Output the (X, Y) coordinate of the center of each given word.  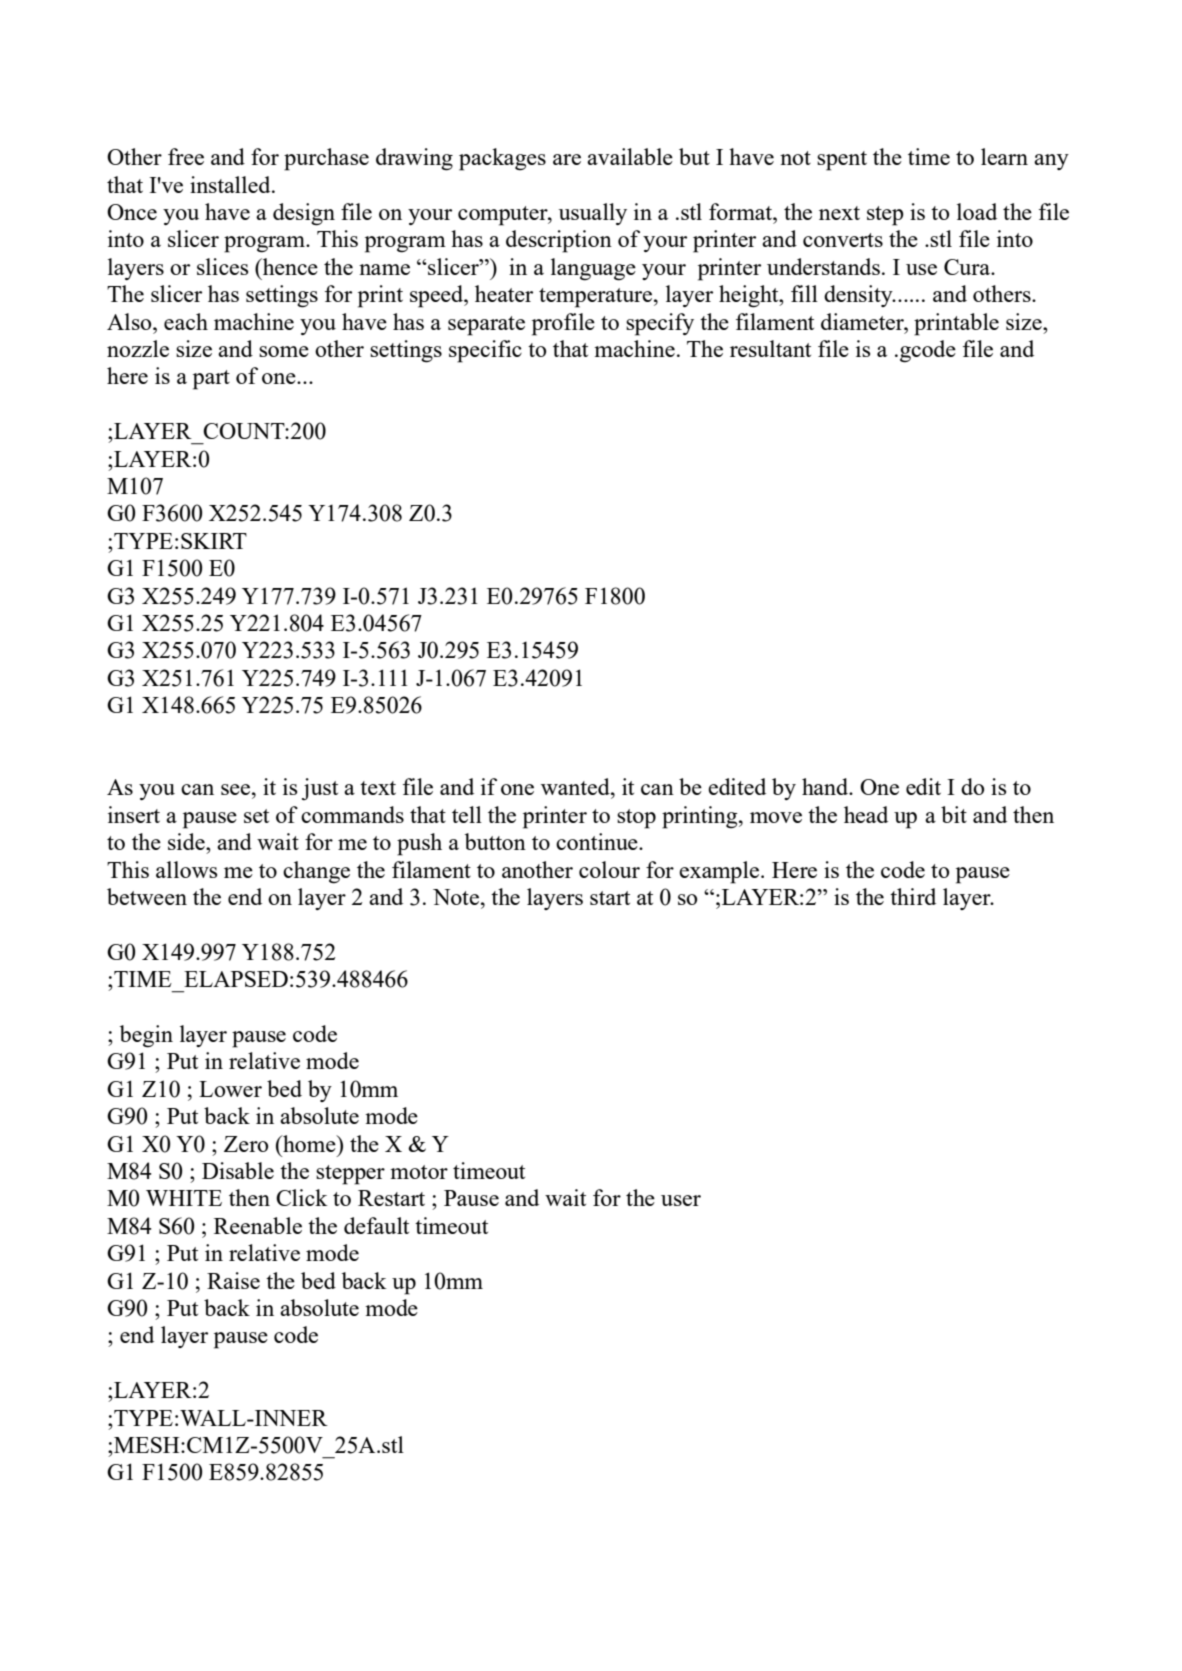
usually (593, 214)
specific (485, 351)
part (211, 380)
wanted (576, 786)
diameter (863, 321)
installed (231, 184)
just (320, 789)
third (913, 896)
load (977, 211)
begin (146, 1036)
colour (609, 869)
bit (954, 814)
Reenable (258, 1225)
